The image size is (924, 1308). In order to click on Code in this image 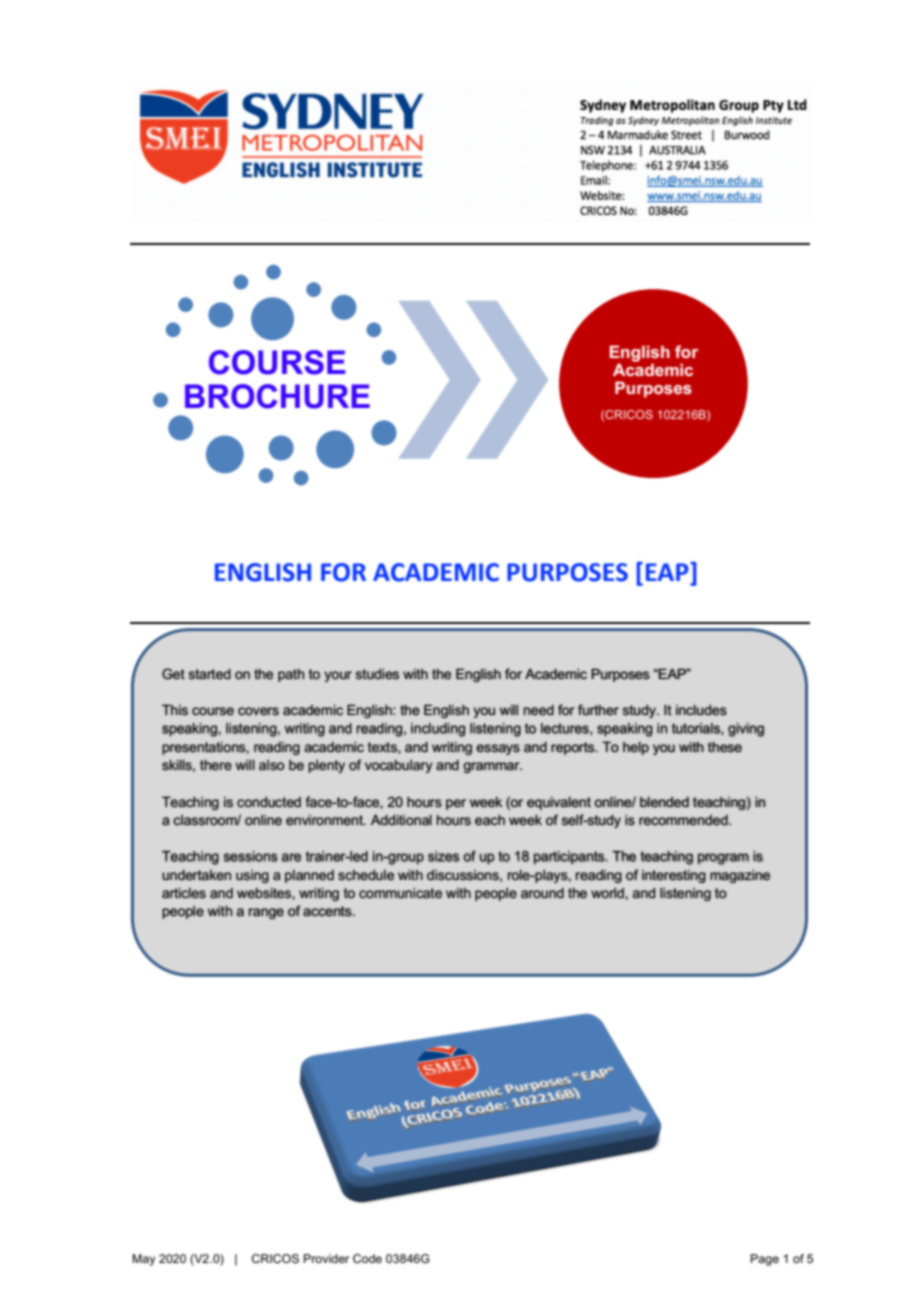, I will do `click(367, 1258)`.
